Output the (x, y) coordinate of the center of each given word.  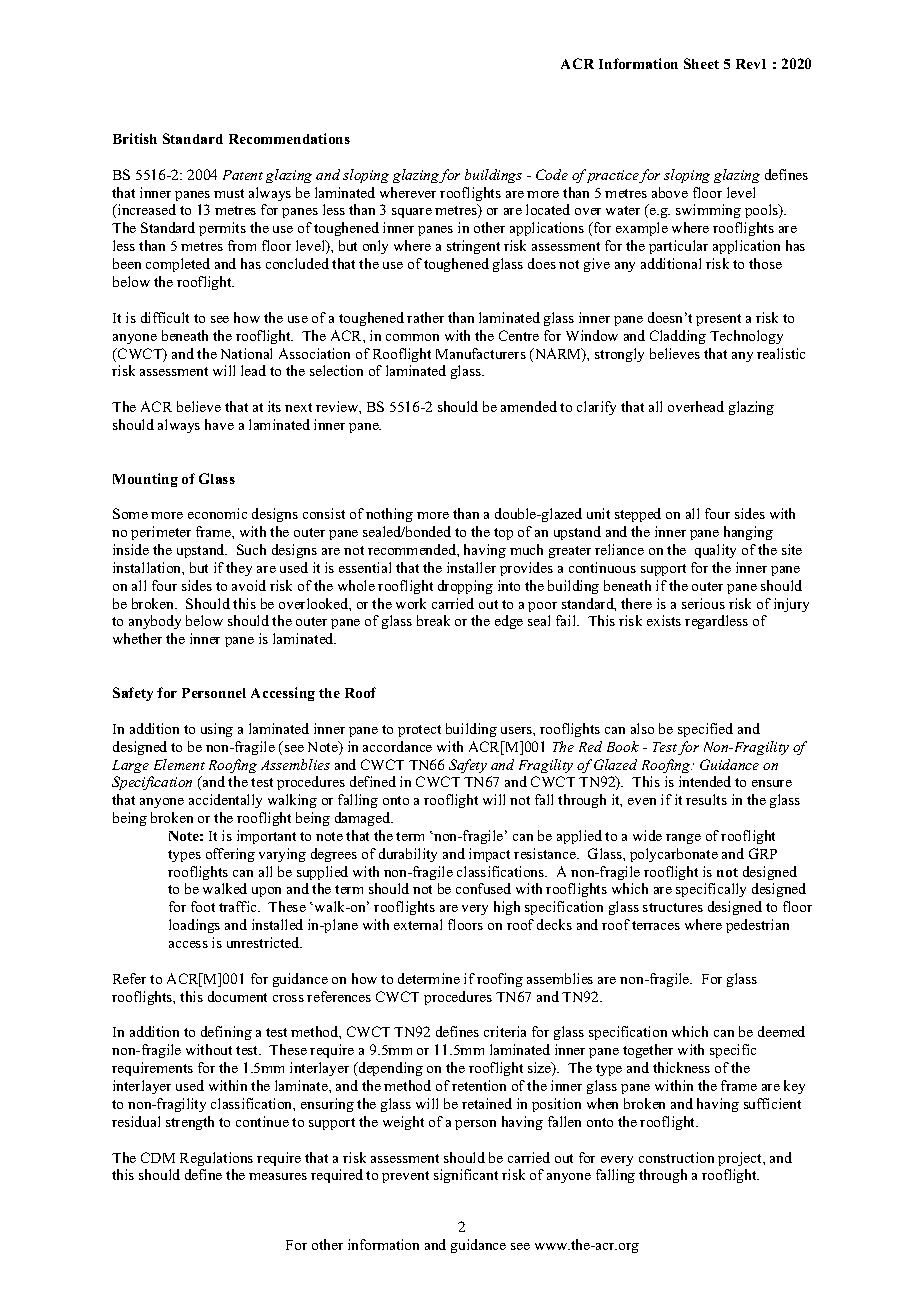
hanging (748, 533)
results (706, 799)
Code (552, 174)
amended (529, 406)
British (135, 138)
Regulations (216, 1159)
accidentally (225, 801)
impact (489, 855)
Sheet (701, 63)
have (219, 424)
